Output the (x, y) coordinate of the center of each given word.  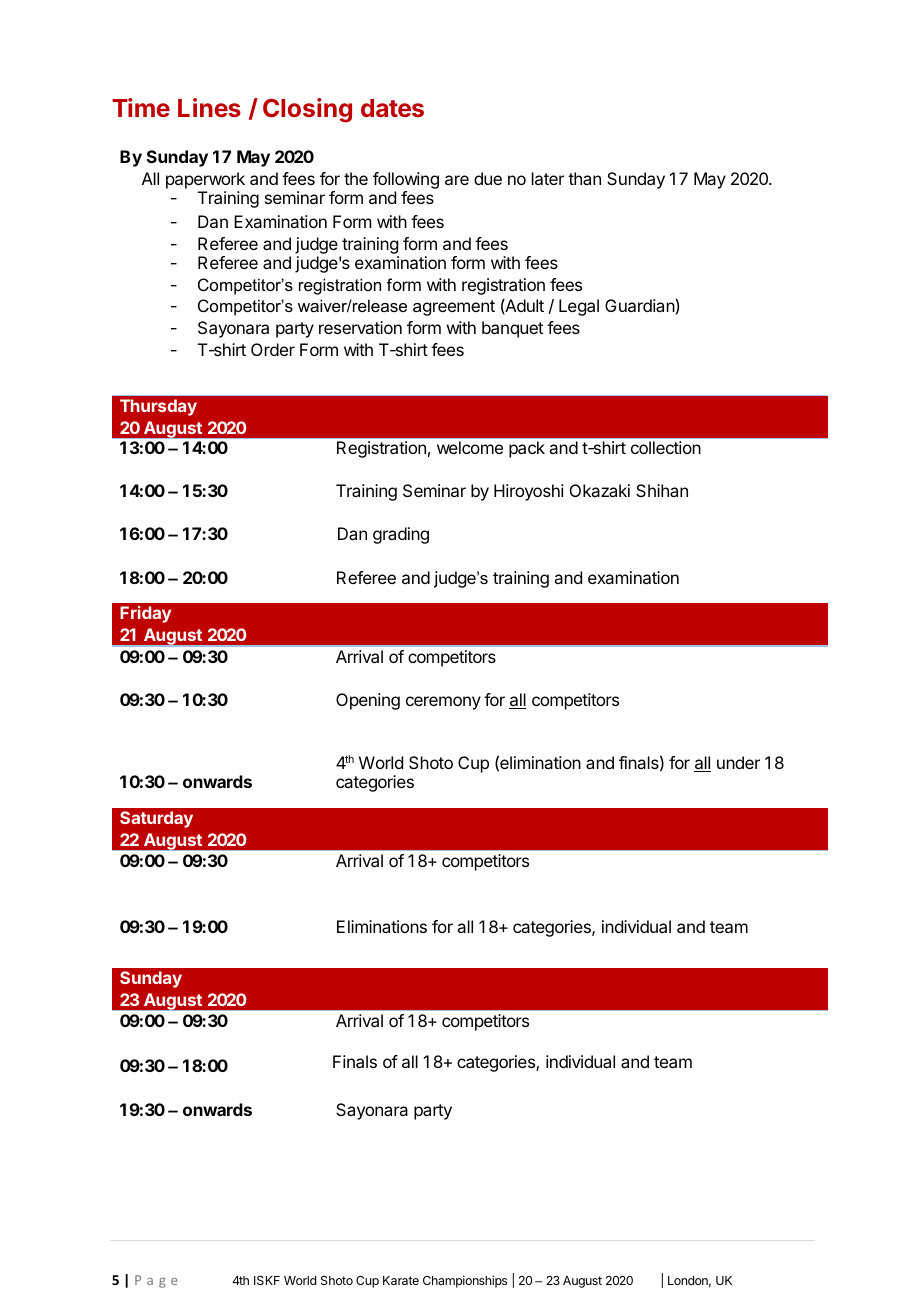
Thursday (158, 407)
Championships (465, 1281)
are (457, 180)
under (738, 762)
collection (665, 447)
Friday (145, 614)
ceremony (443, 703)
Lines (209, 107)
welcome (470, 447)
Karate (401, 1280)
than (584, 178)
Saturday (156, 819)
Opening (368, 701)
